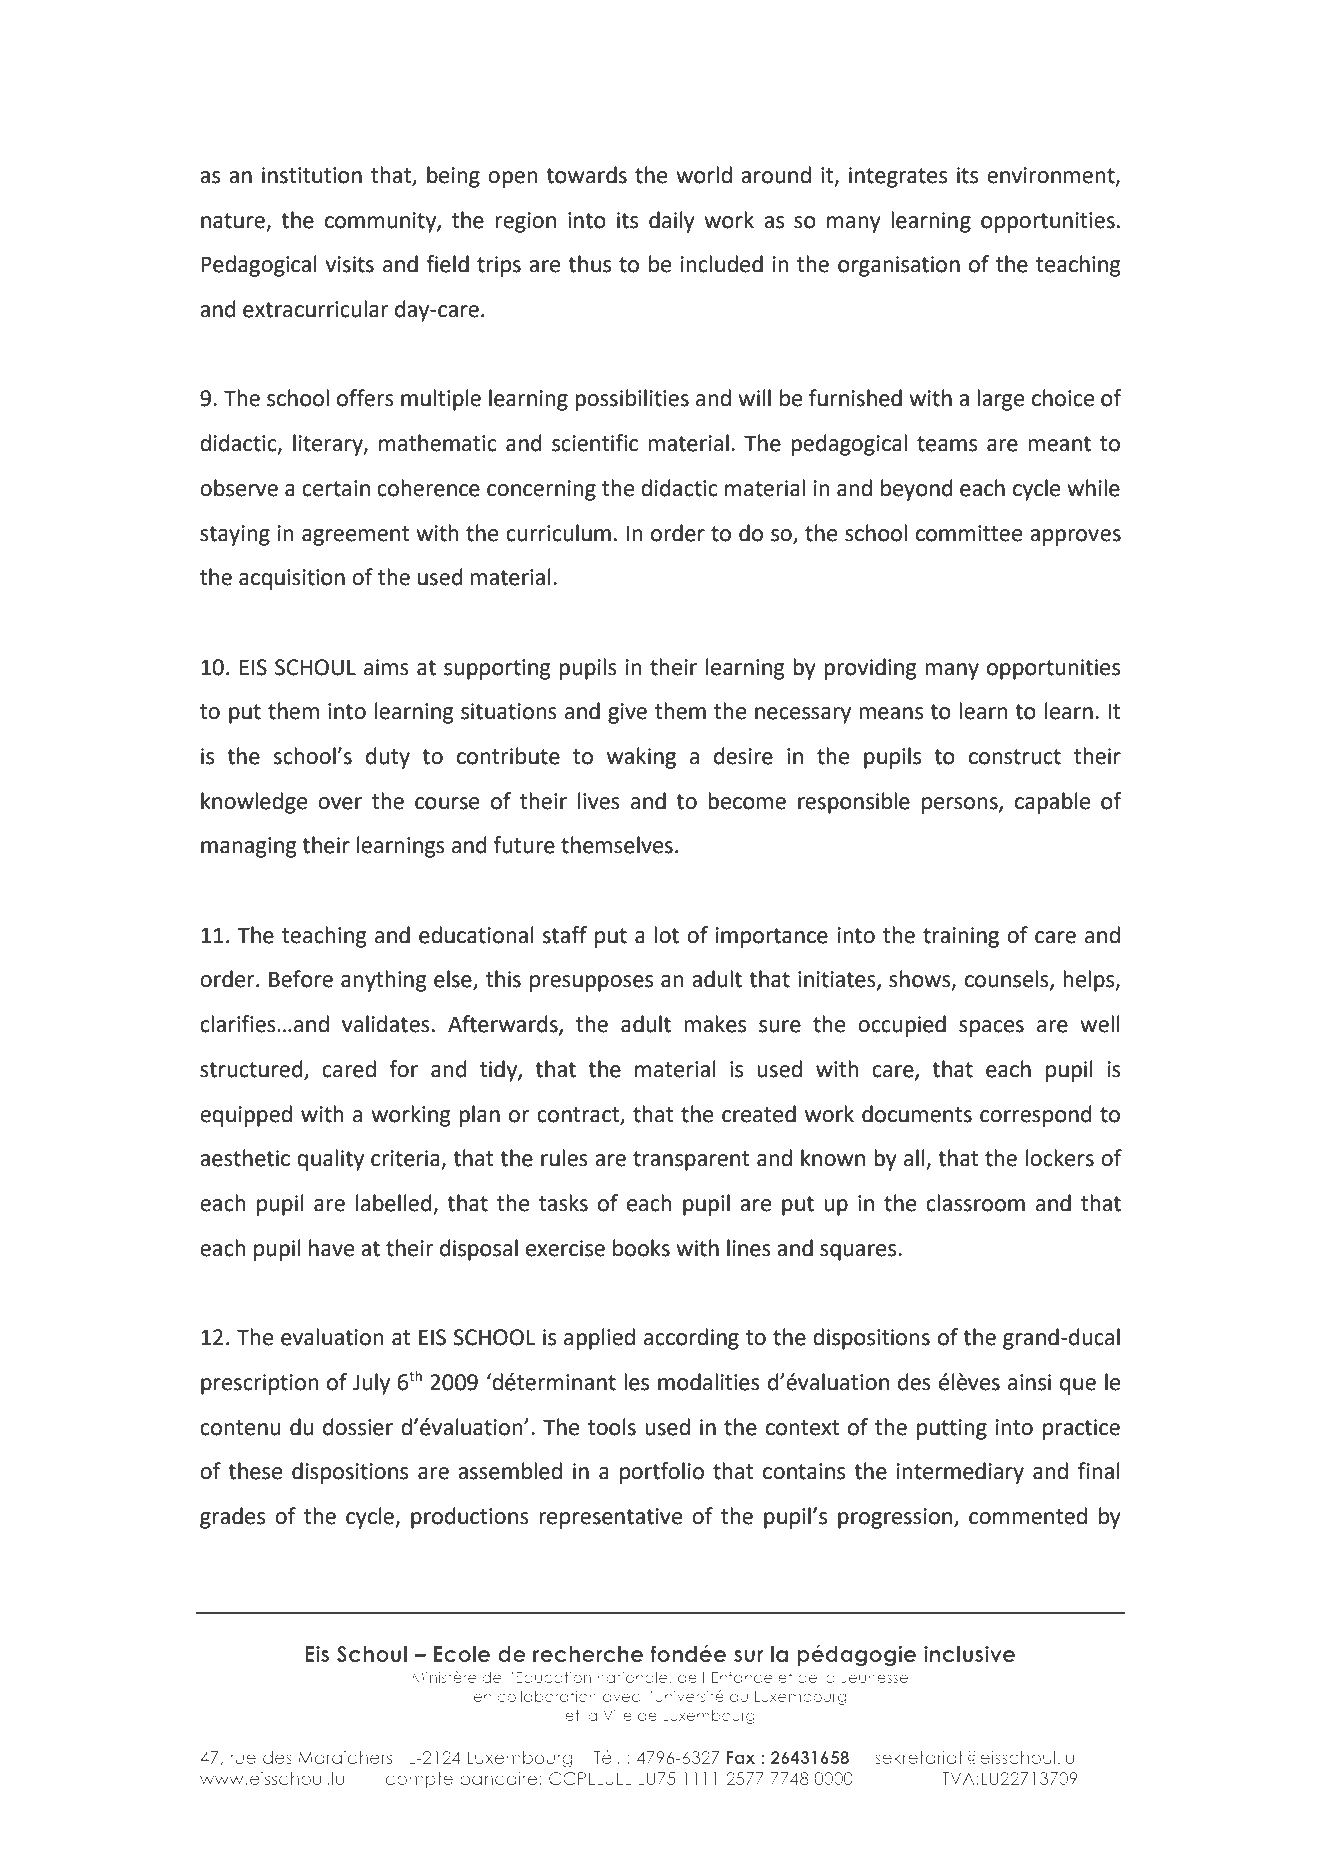 Image resolution: width=1321 pixels, height=1868 pixels. Describe the element at coordinates (1052, 176) in the screenshot. I see `environment` at that location.
